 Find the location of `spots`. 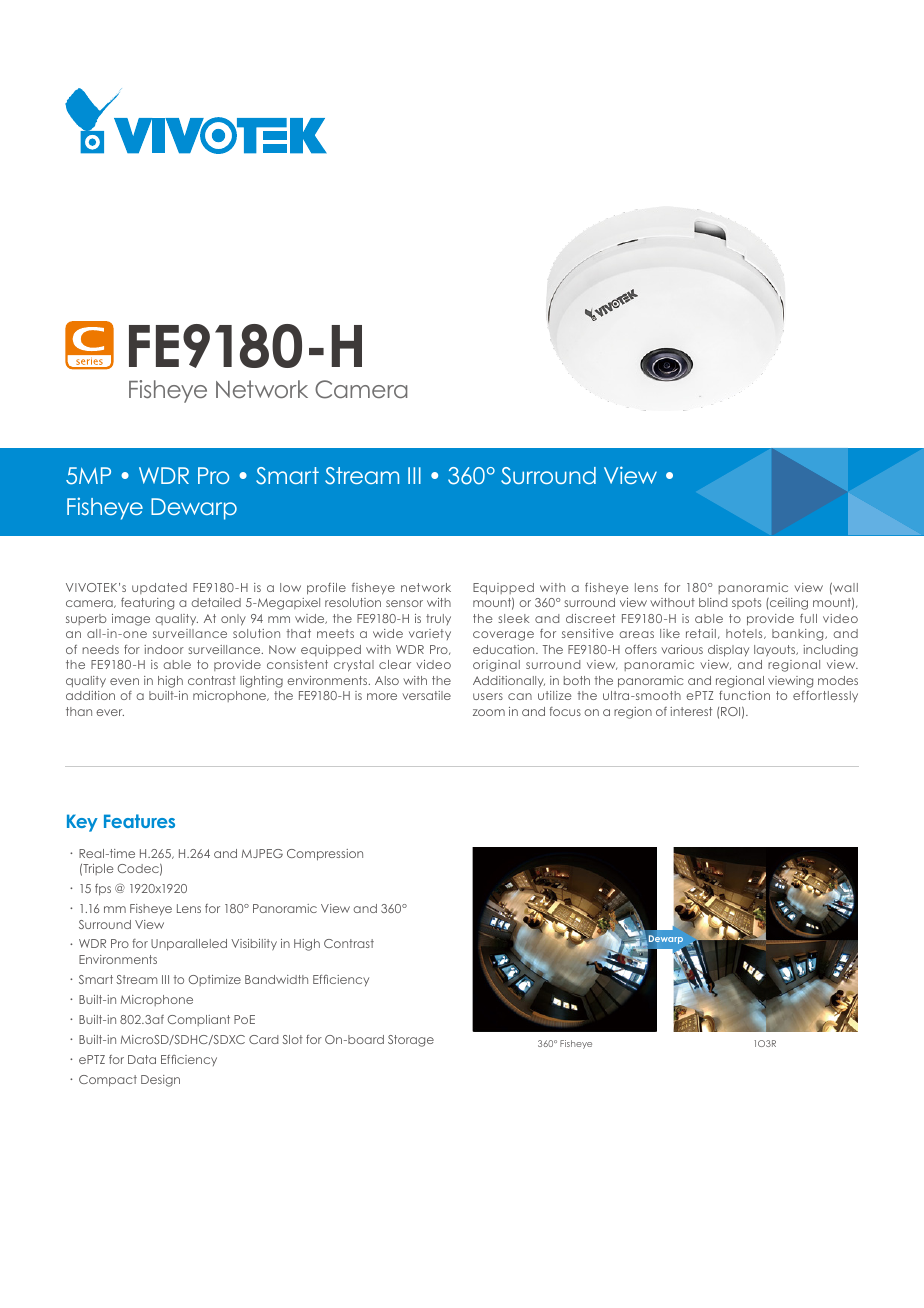

spots is located at coordinates (746, 603).
